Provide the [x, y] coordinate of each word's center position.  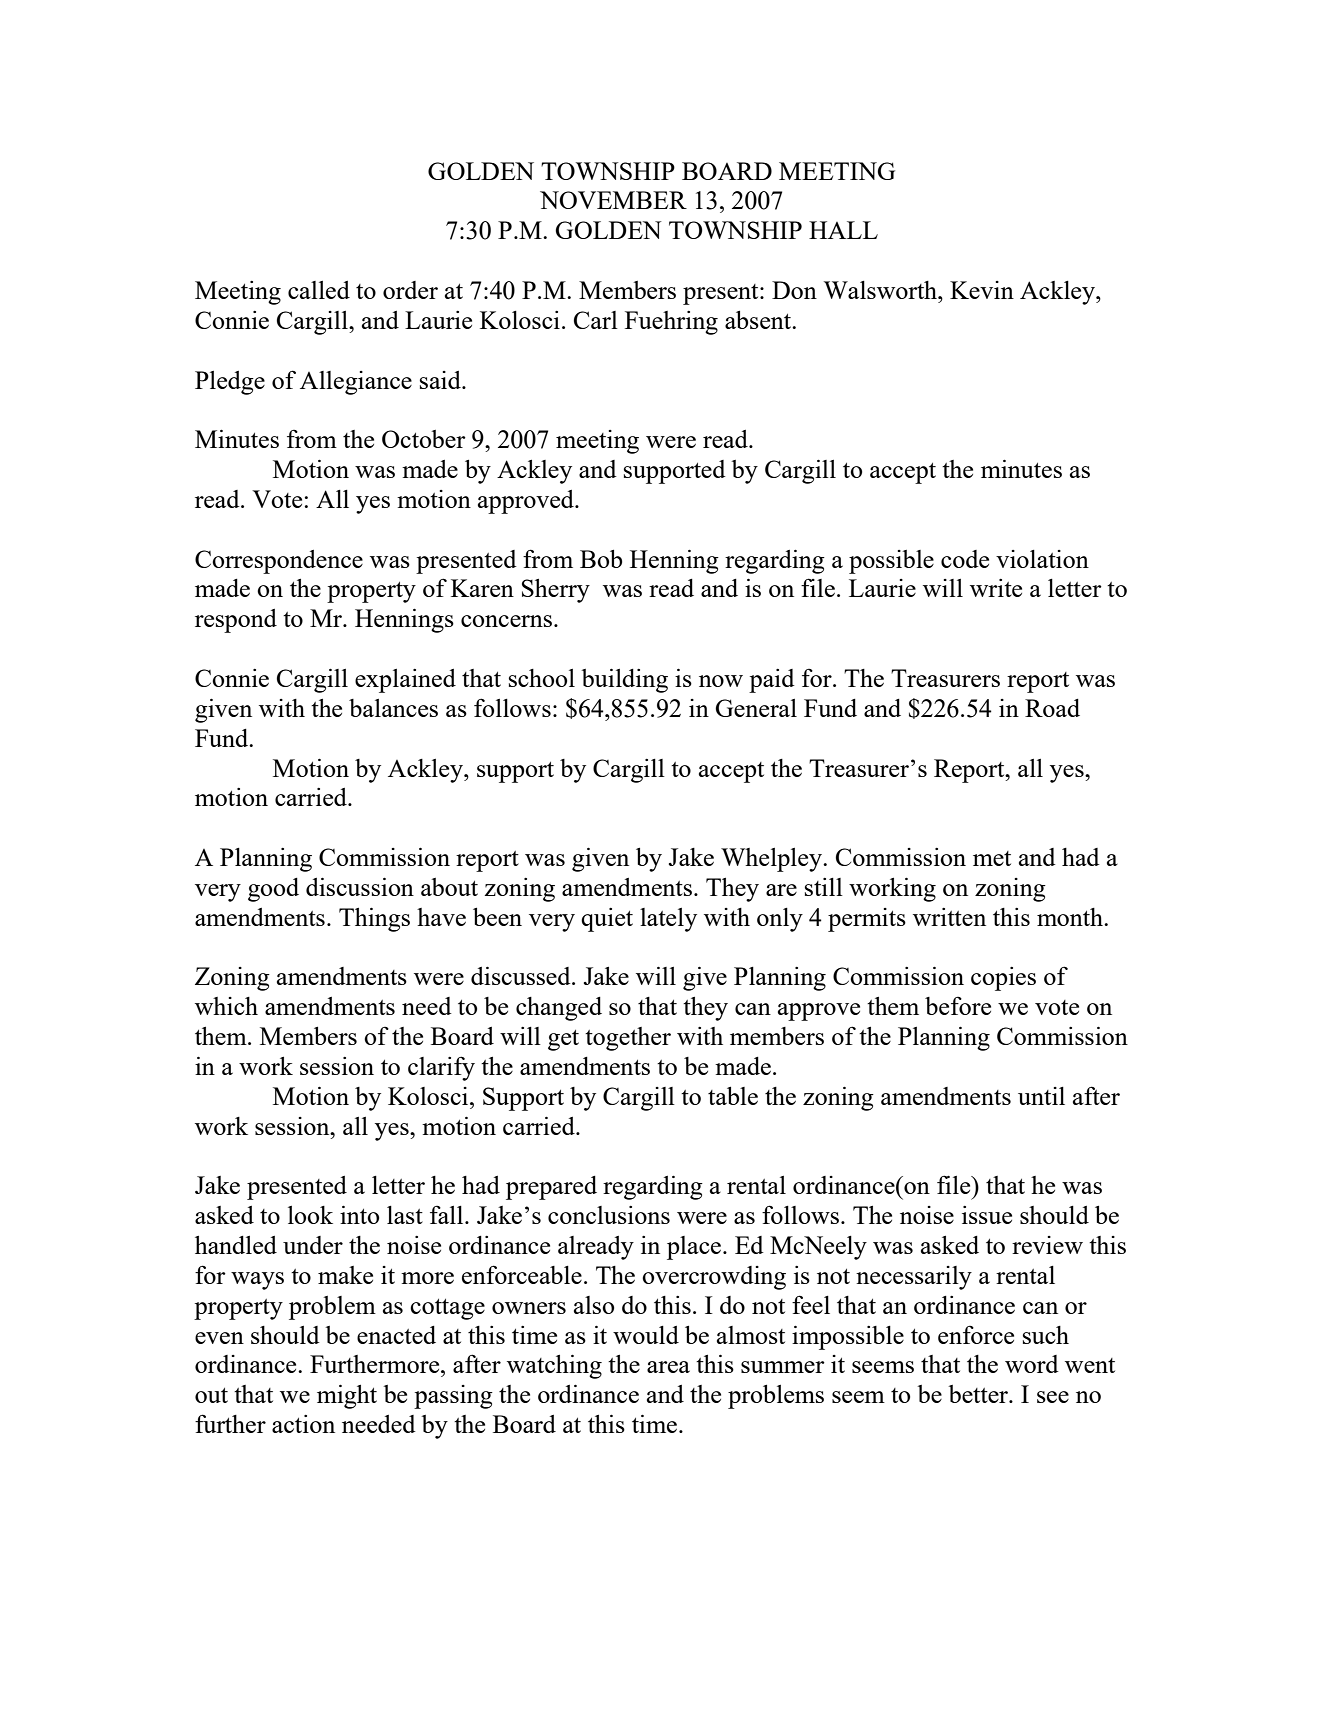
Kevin [982, 290]
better [980, 1394]
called [319, 290]
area [668, 1367]
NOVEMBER [613, 200]
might [347, 1396]
